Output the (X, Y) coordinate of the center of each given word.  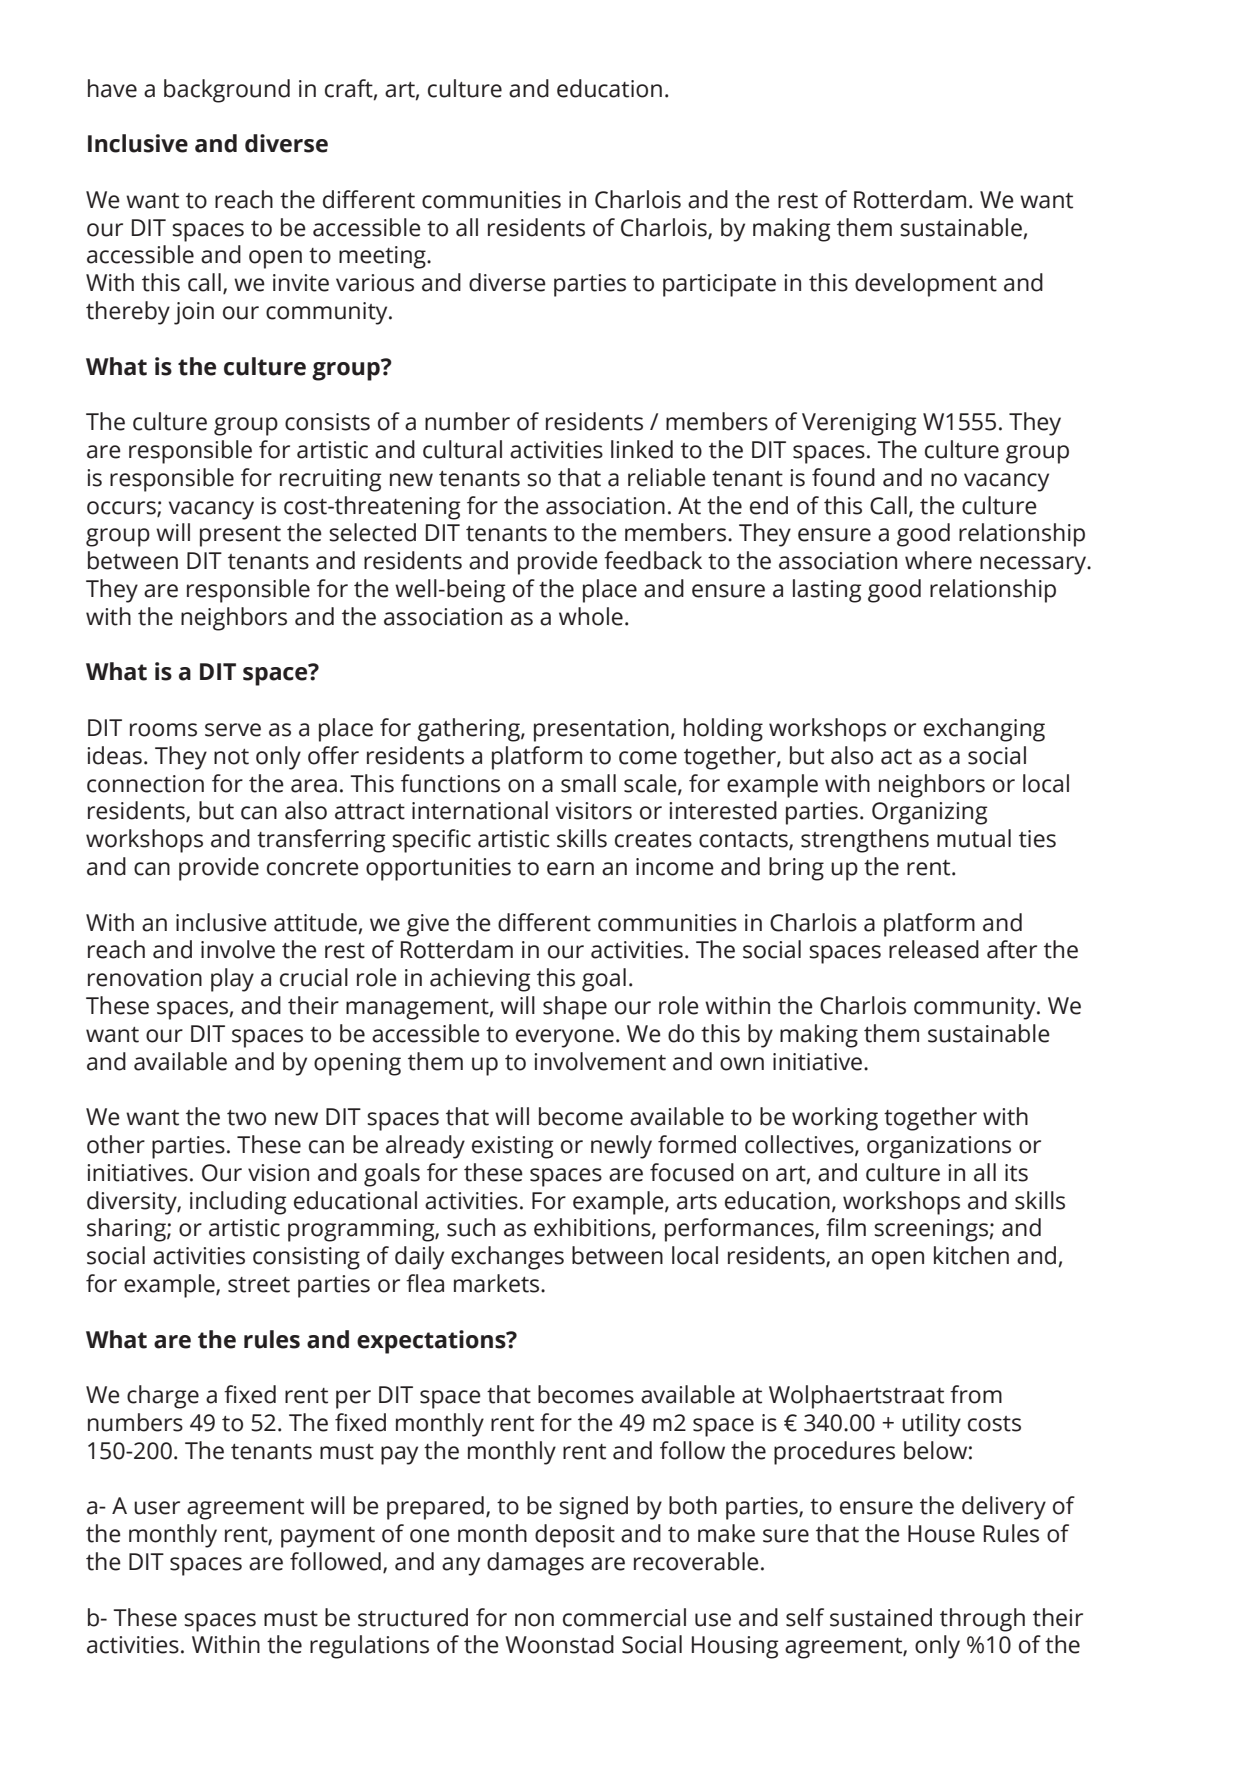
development (926, 285)
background (227, 91)
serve (233, 730)
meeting (383, 257)
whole (591, 616)
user (157, 1508)
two (246, 1118)
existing (512, 1147)
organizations (939, 1147)
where (938, 560)
